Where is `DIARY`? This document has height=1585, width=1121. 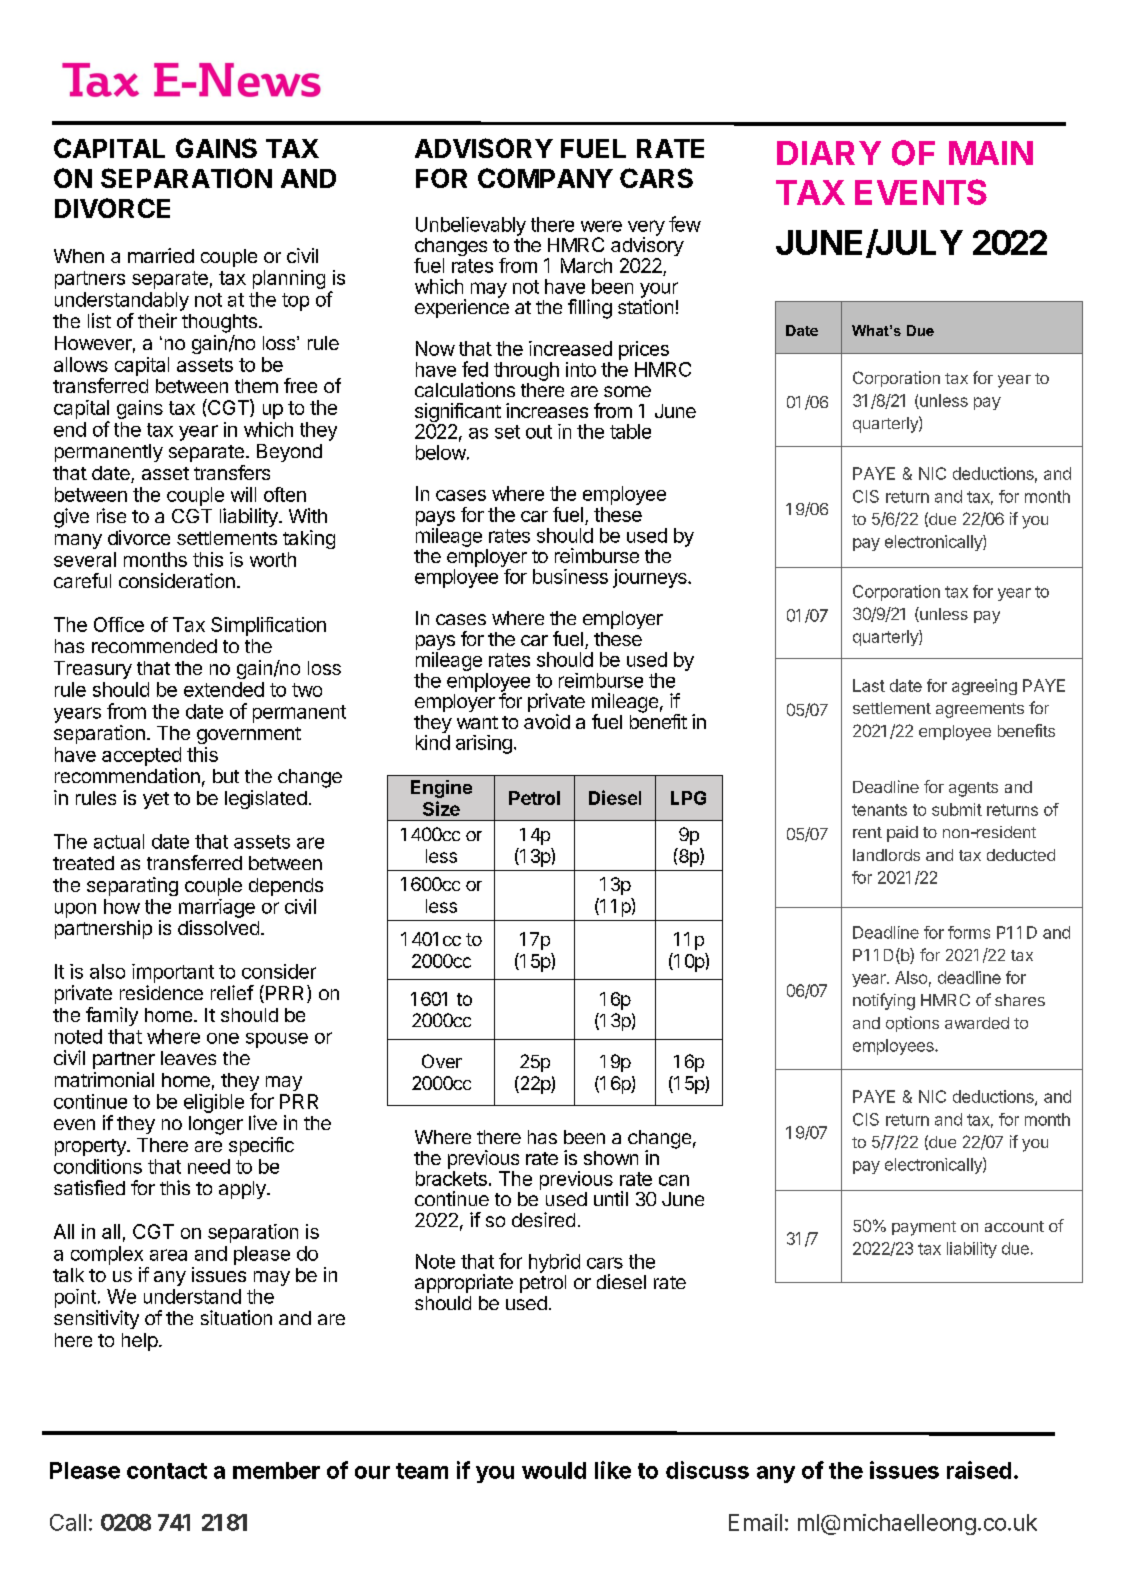 DIARY is located at coordinates (829, 153).
